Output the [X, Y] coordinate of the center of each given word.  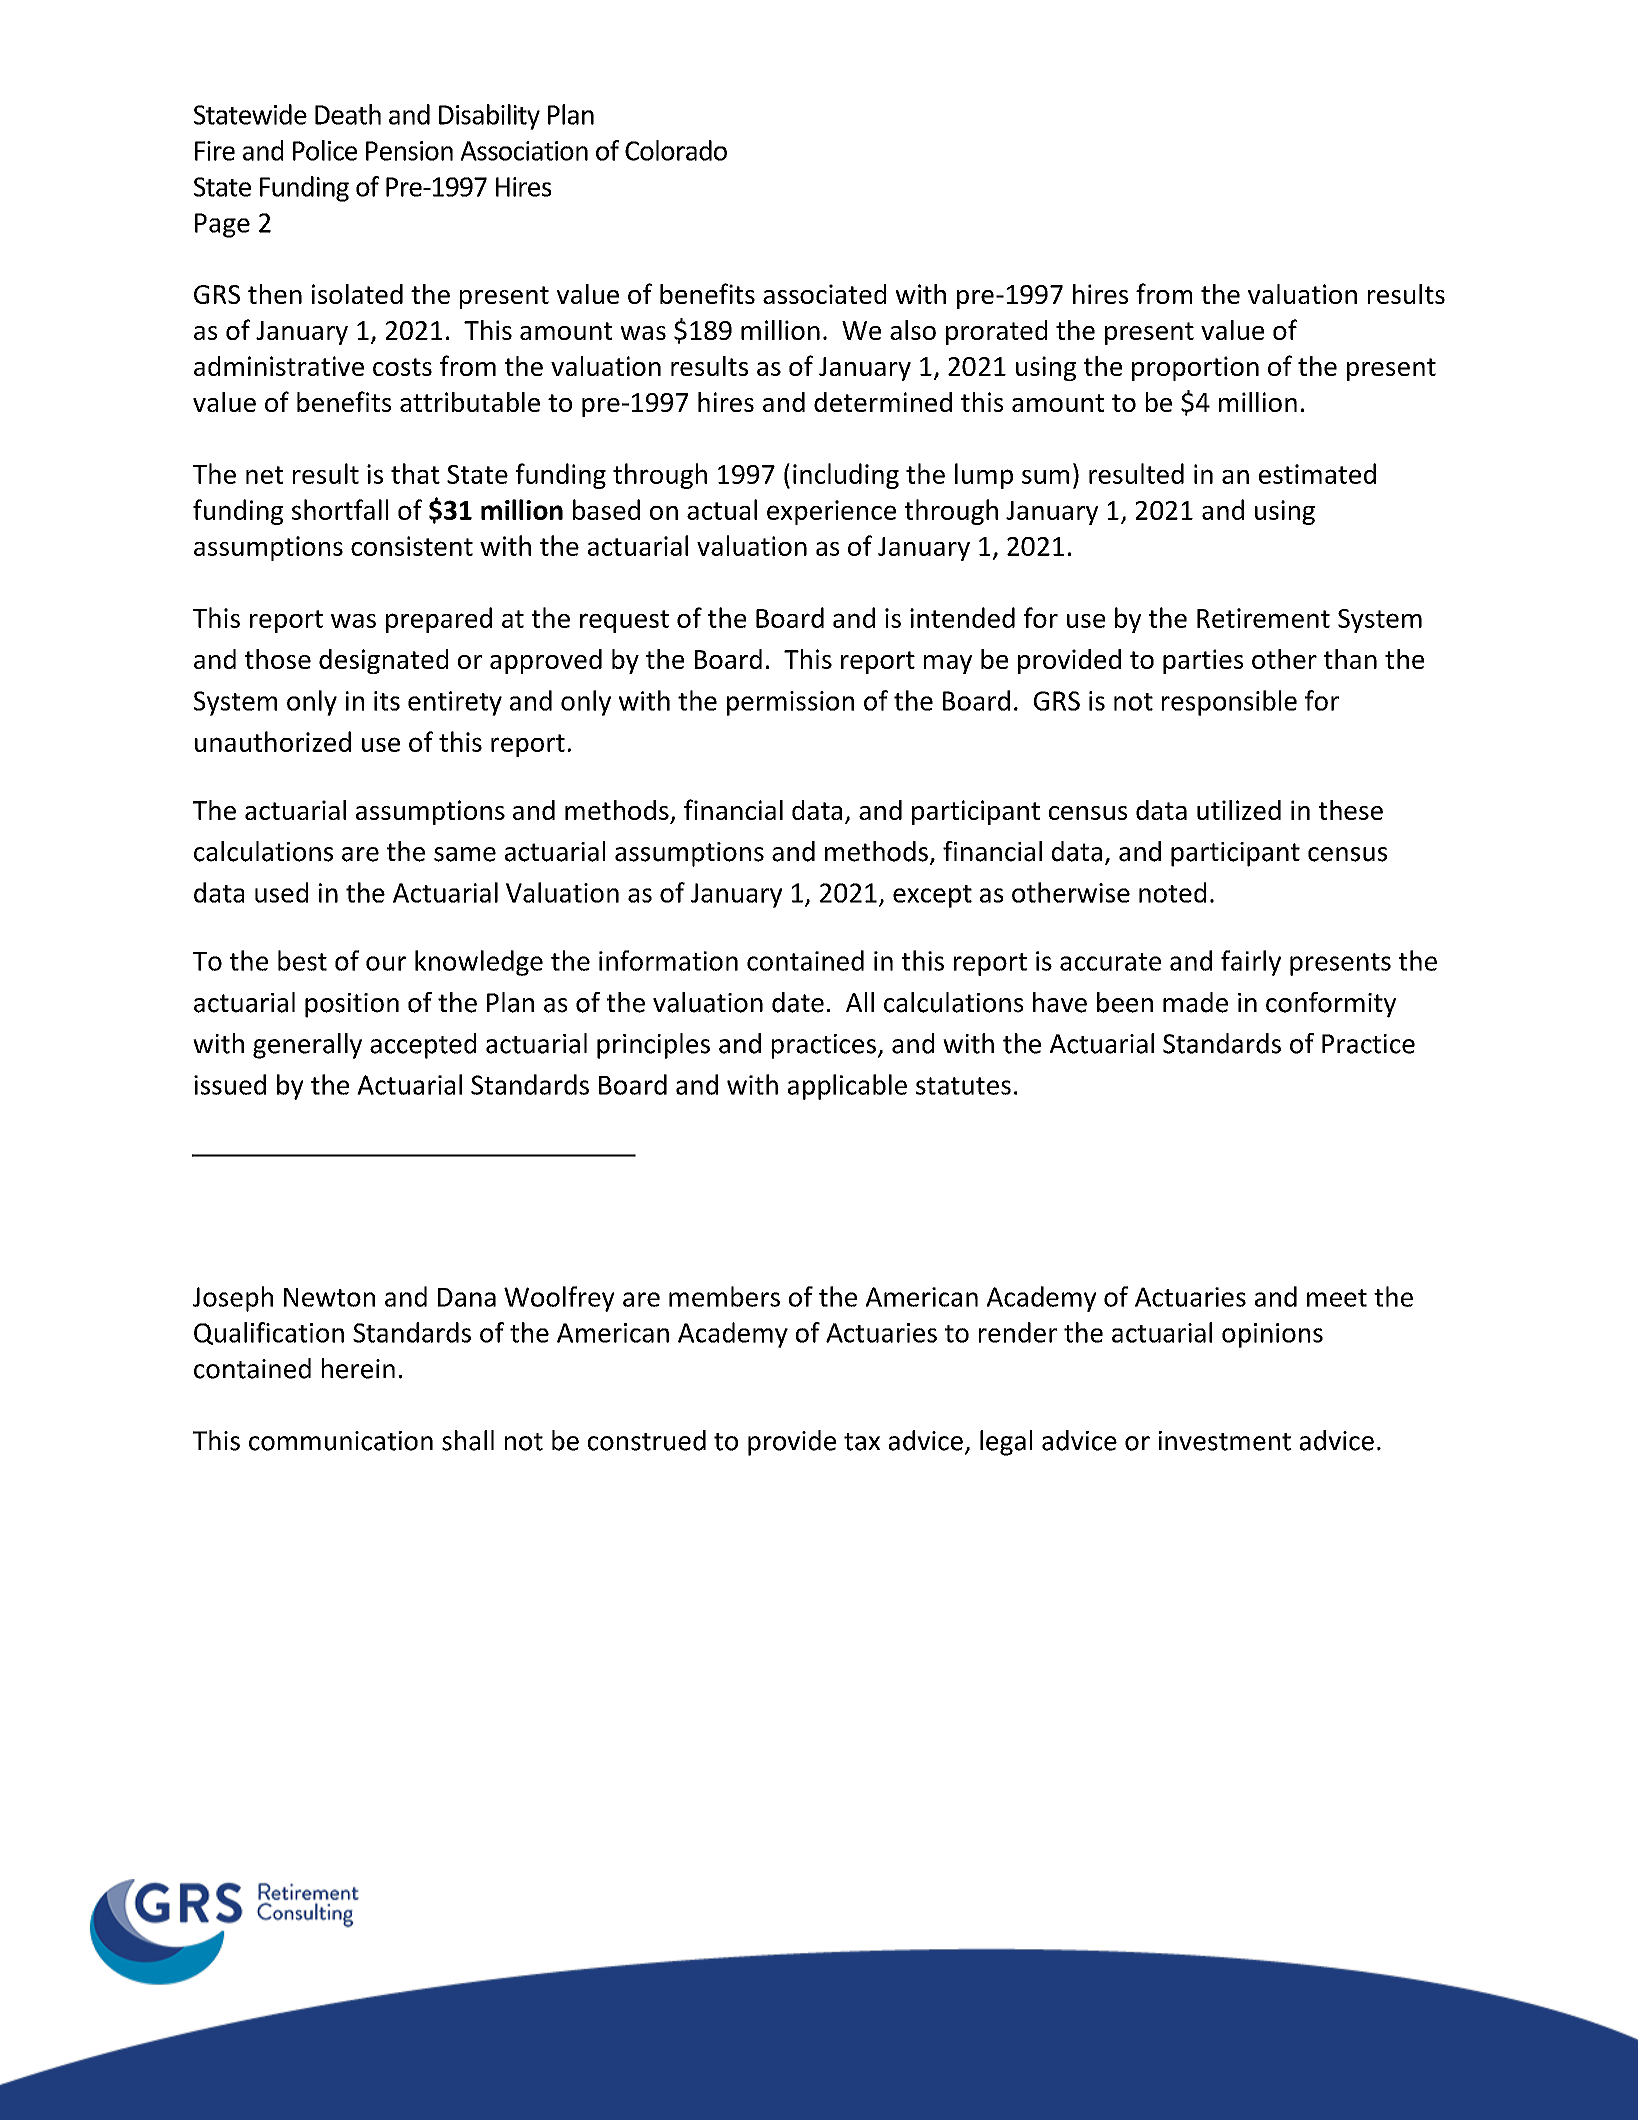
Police [325, 150]
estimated [1317, 473]
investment [1225, 1441]
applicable [847, 1087]
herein [358, 1368]
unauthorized [273, 741]
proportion [1195, 368]
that [415, 473]
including [846, 476]
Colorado [676, 150]
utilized [1239, 810]
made [1195, 1002]
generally [307, 1046]
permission [790, 703]
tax [862, 1442]
